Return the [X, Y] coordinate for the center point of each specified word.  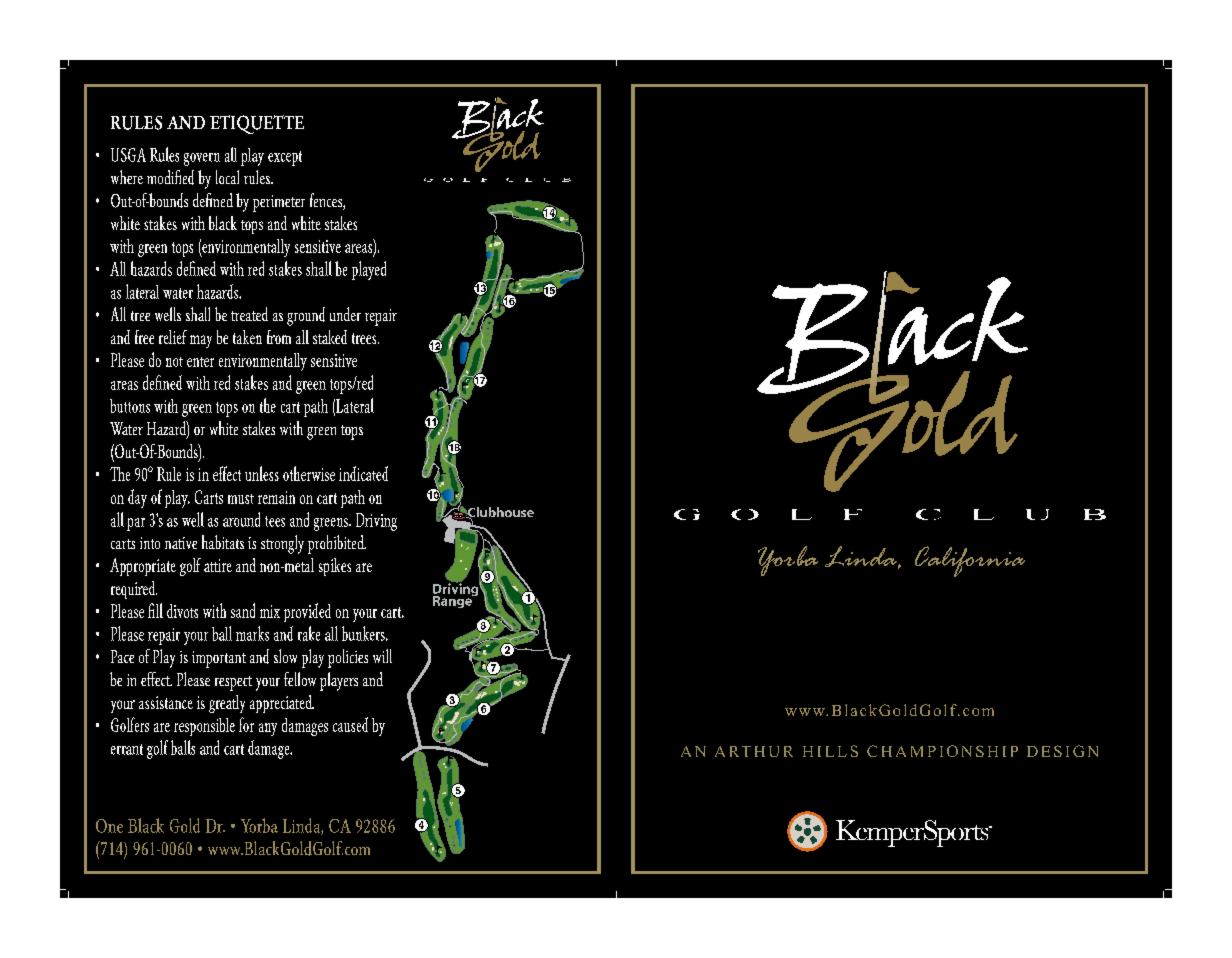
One [109, 826]
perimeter [279, 203]
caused [350, 724]
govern [202, 159]
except [285, 158]
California [970, 561]
